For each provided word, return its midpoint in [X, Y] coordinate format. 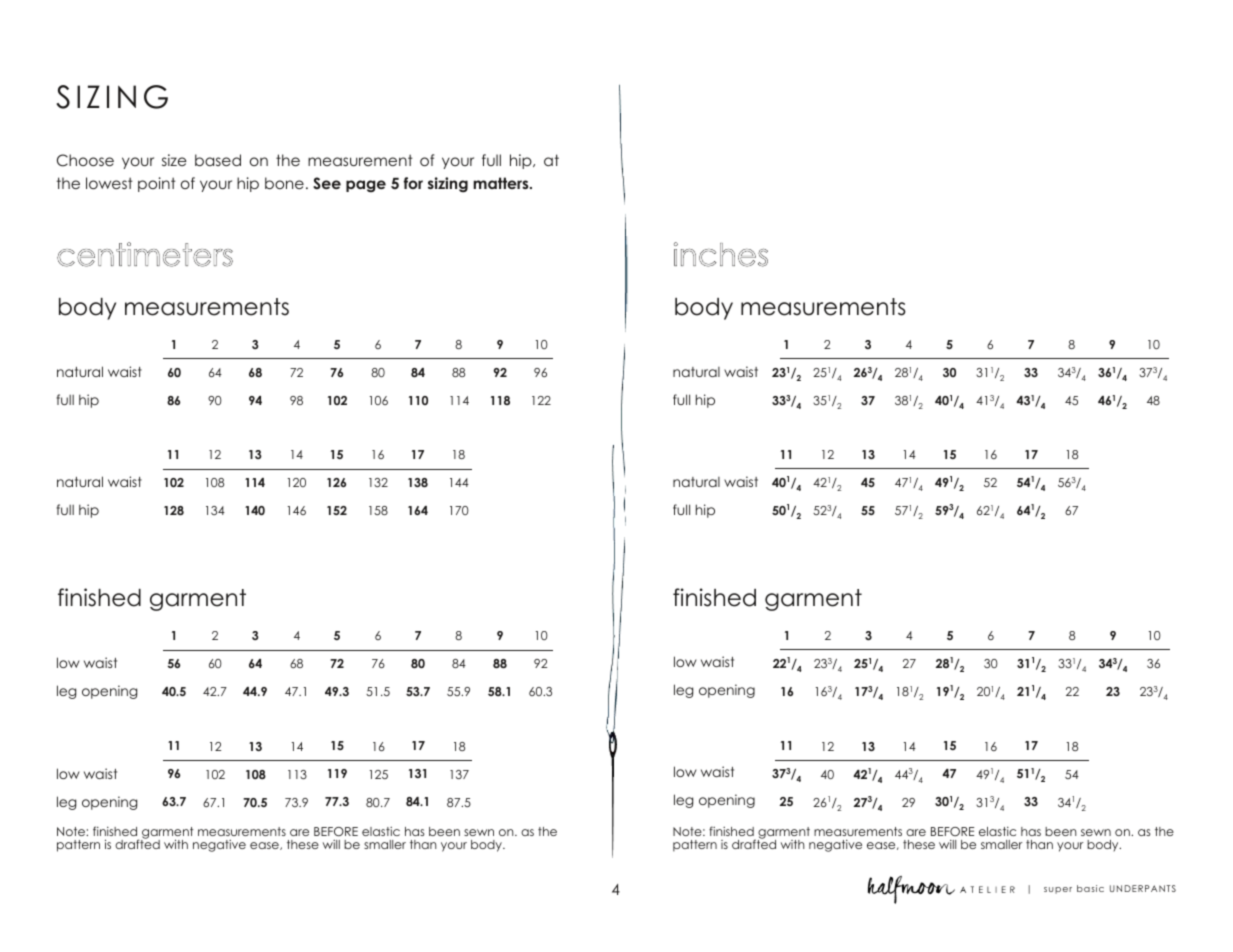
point [157, 184]
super [1058, 890]
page [366, 186]
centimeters [145, 254]
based [218, 160]
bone [284, 183]
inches [721, 254]
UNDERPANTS [1143, 888]
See [327, 183]
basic [1090, 888]
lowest [109, 183]
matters [502, 183]
